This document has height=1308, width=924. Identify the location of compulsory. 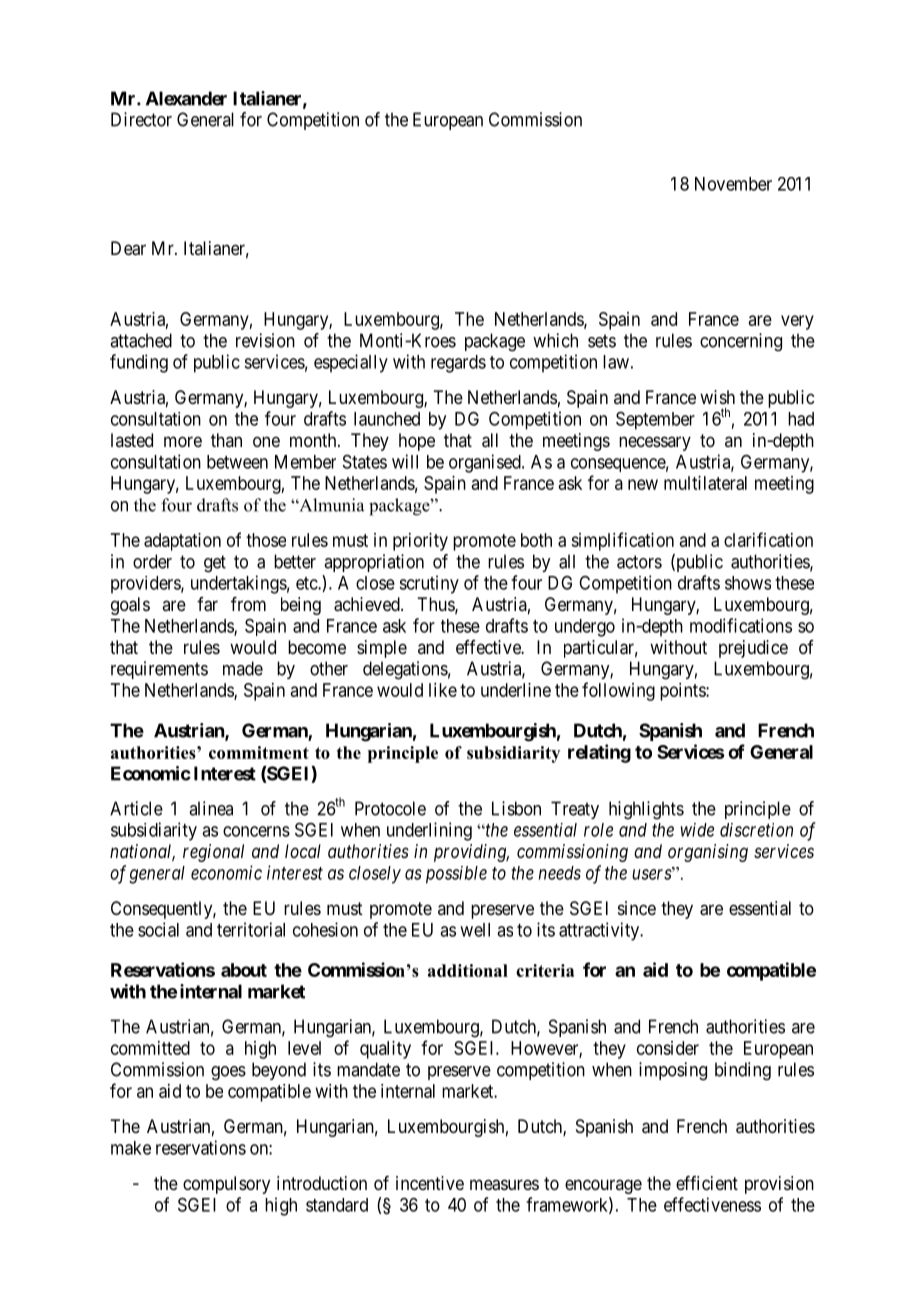
(226, 1185).
